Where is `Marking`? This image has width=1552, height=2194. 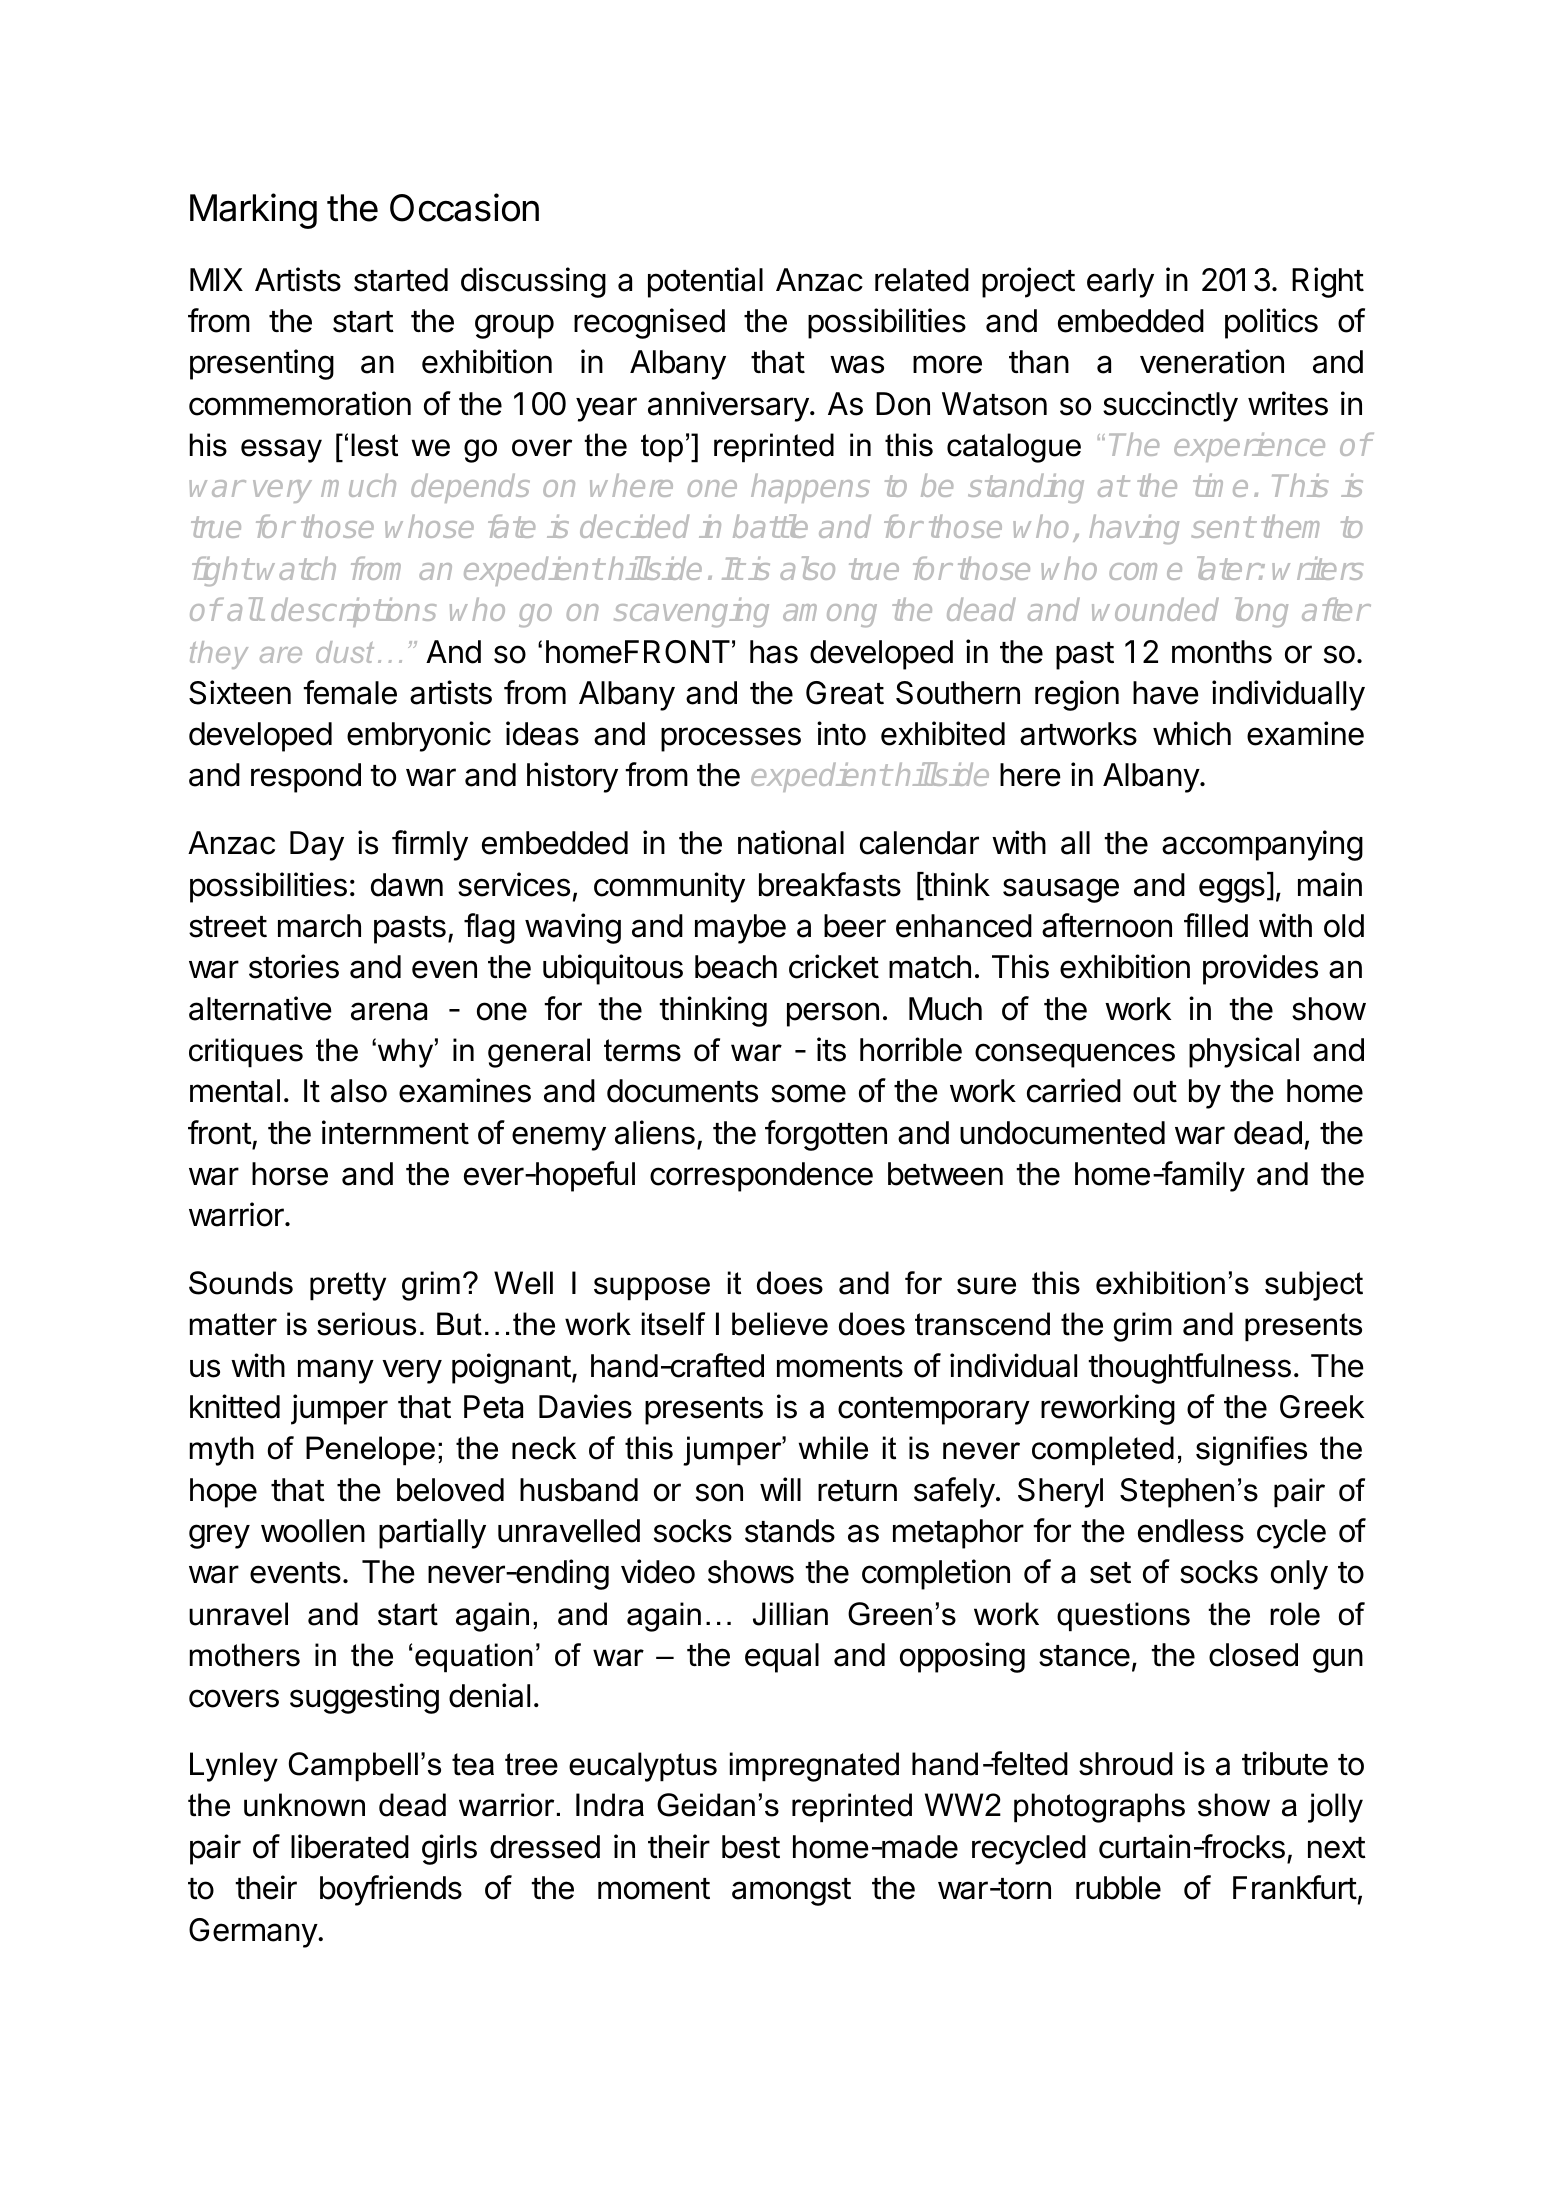
Marking is located at coordinates (253, 211).
